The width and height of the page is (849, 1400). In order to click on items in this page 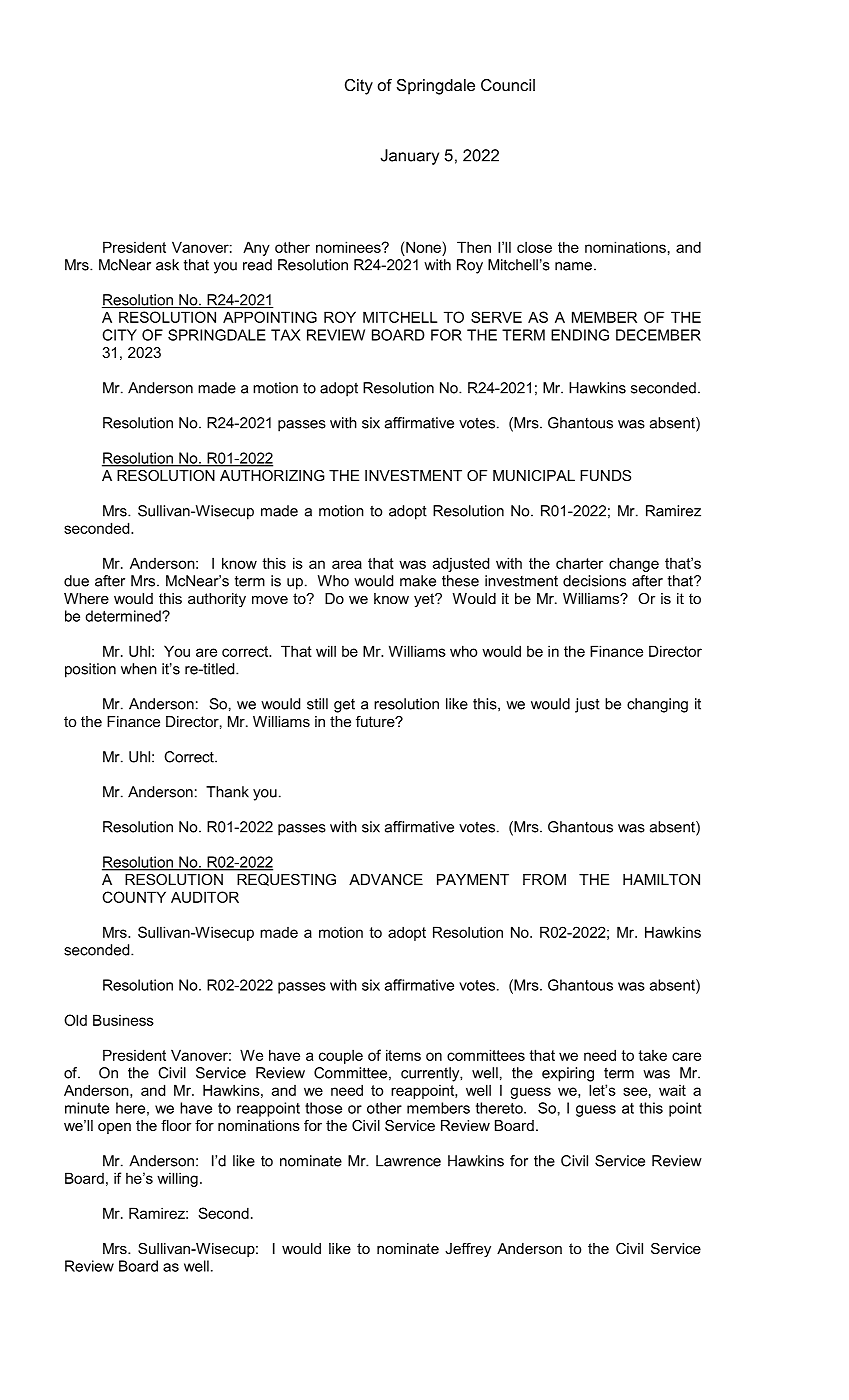, I will do `click(403, 1055)`.
